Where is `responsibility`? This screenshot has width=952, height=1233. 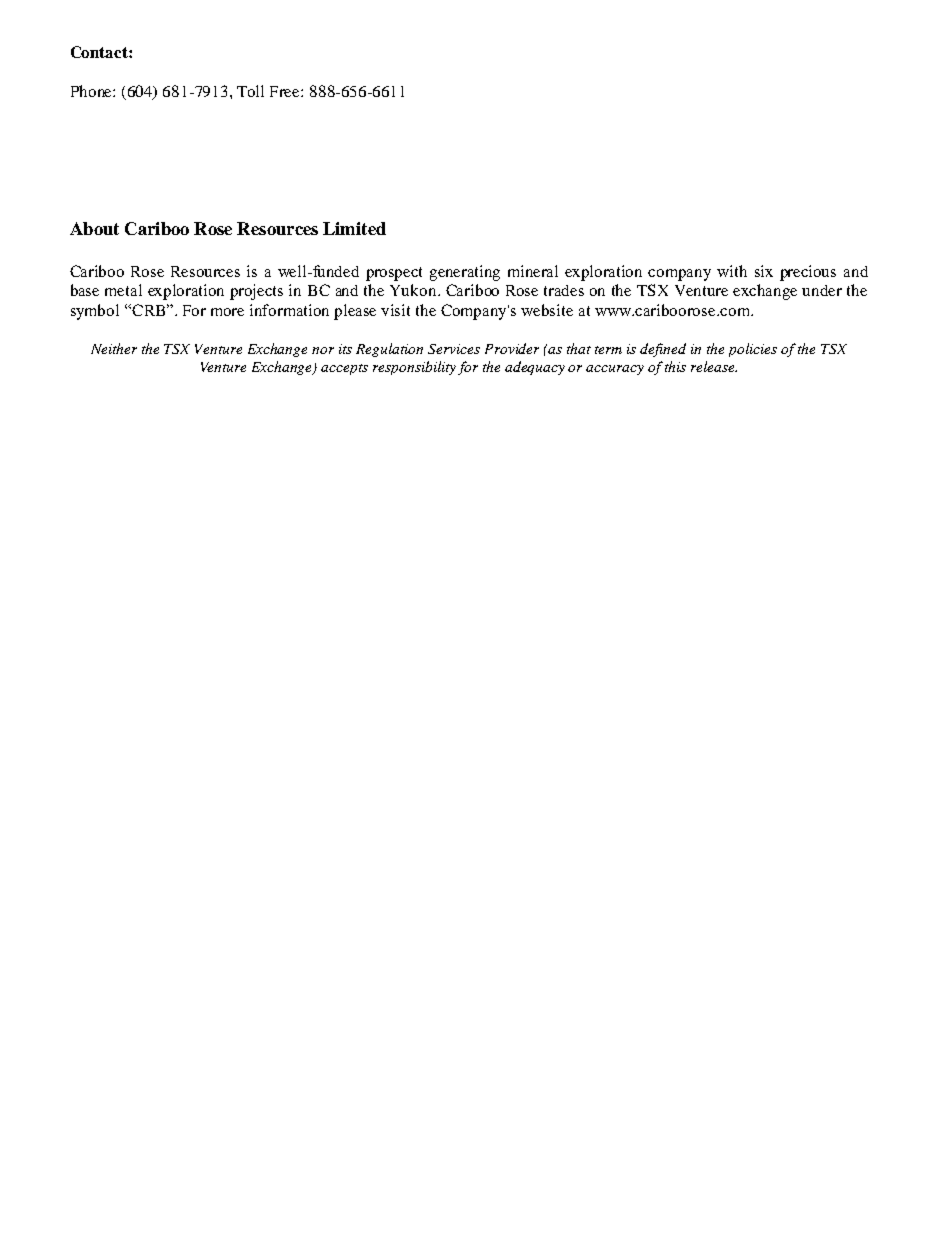
responsibility is located at coordinates (414, 368).
